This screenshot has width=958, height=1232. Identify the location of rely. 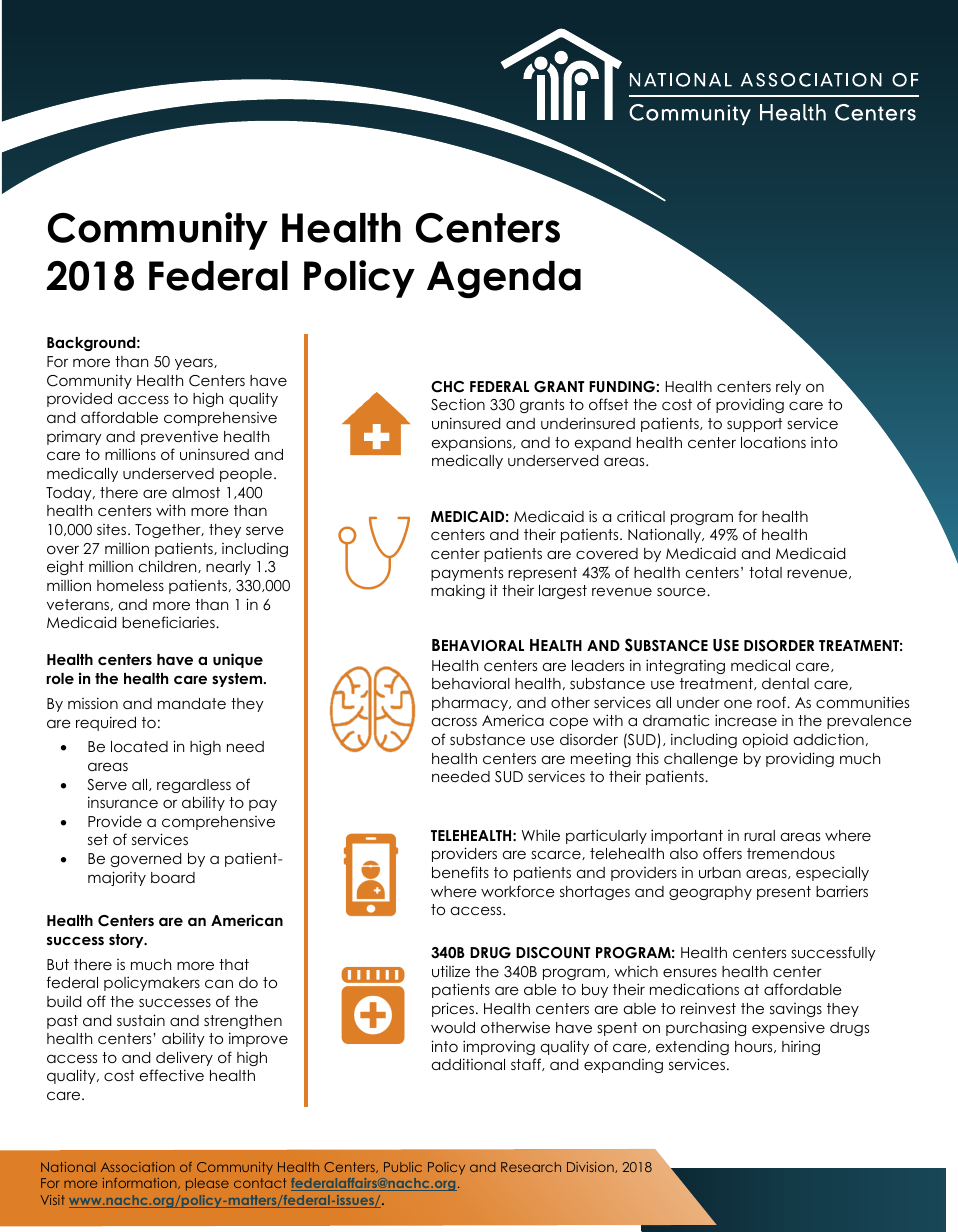
(788, 388).
